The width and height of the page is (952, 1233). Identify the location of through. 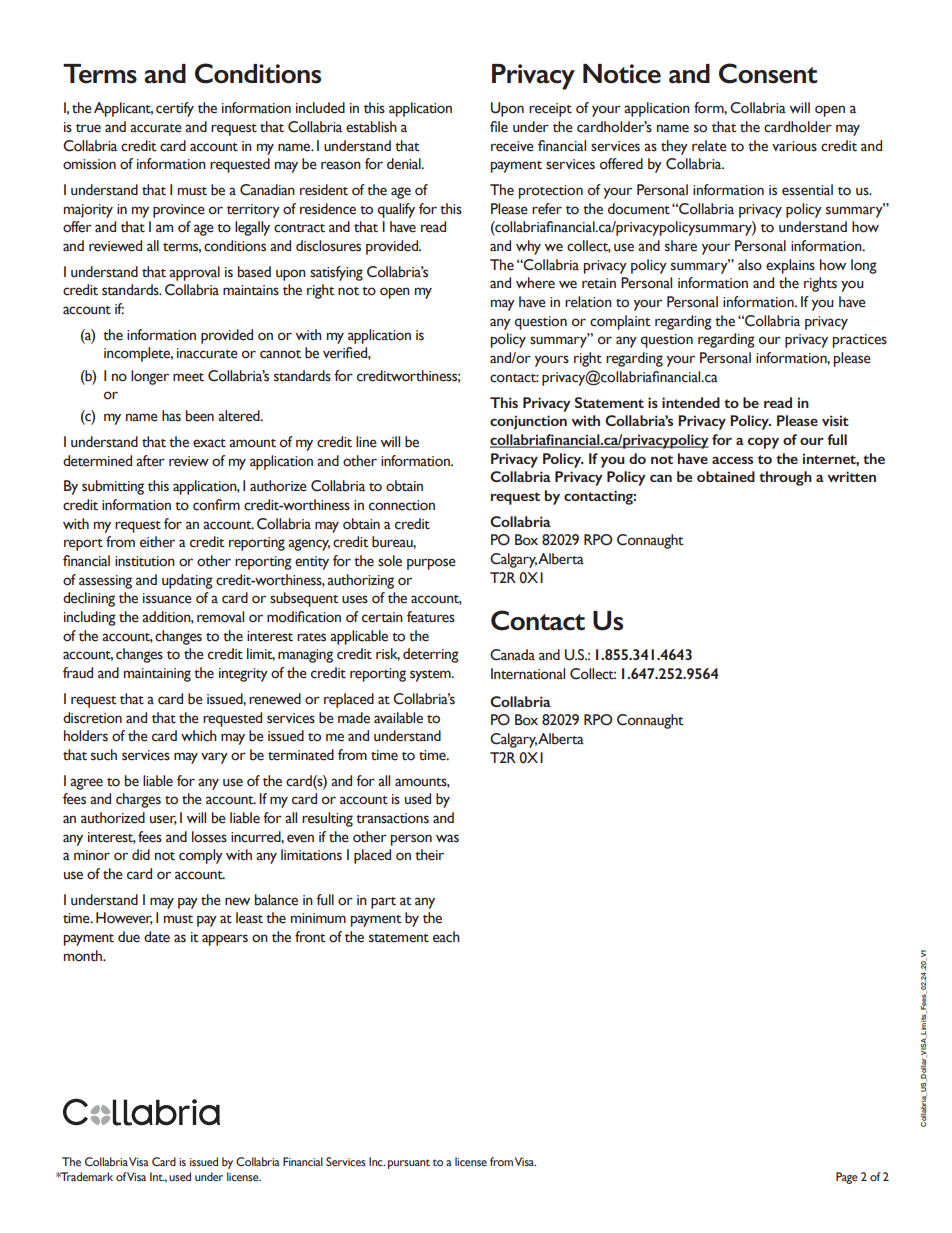
(785, 478).
